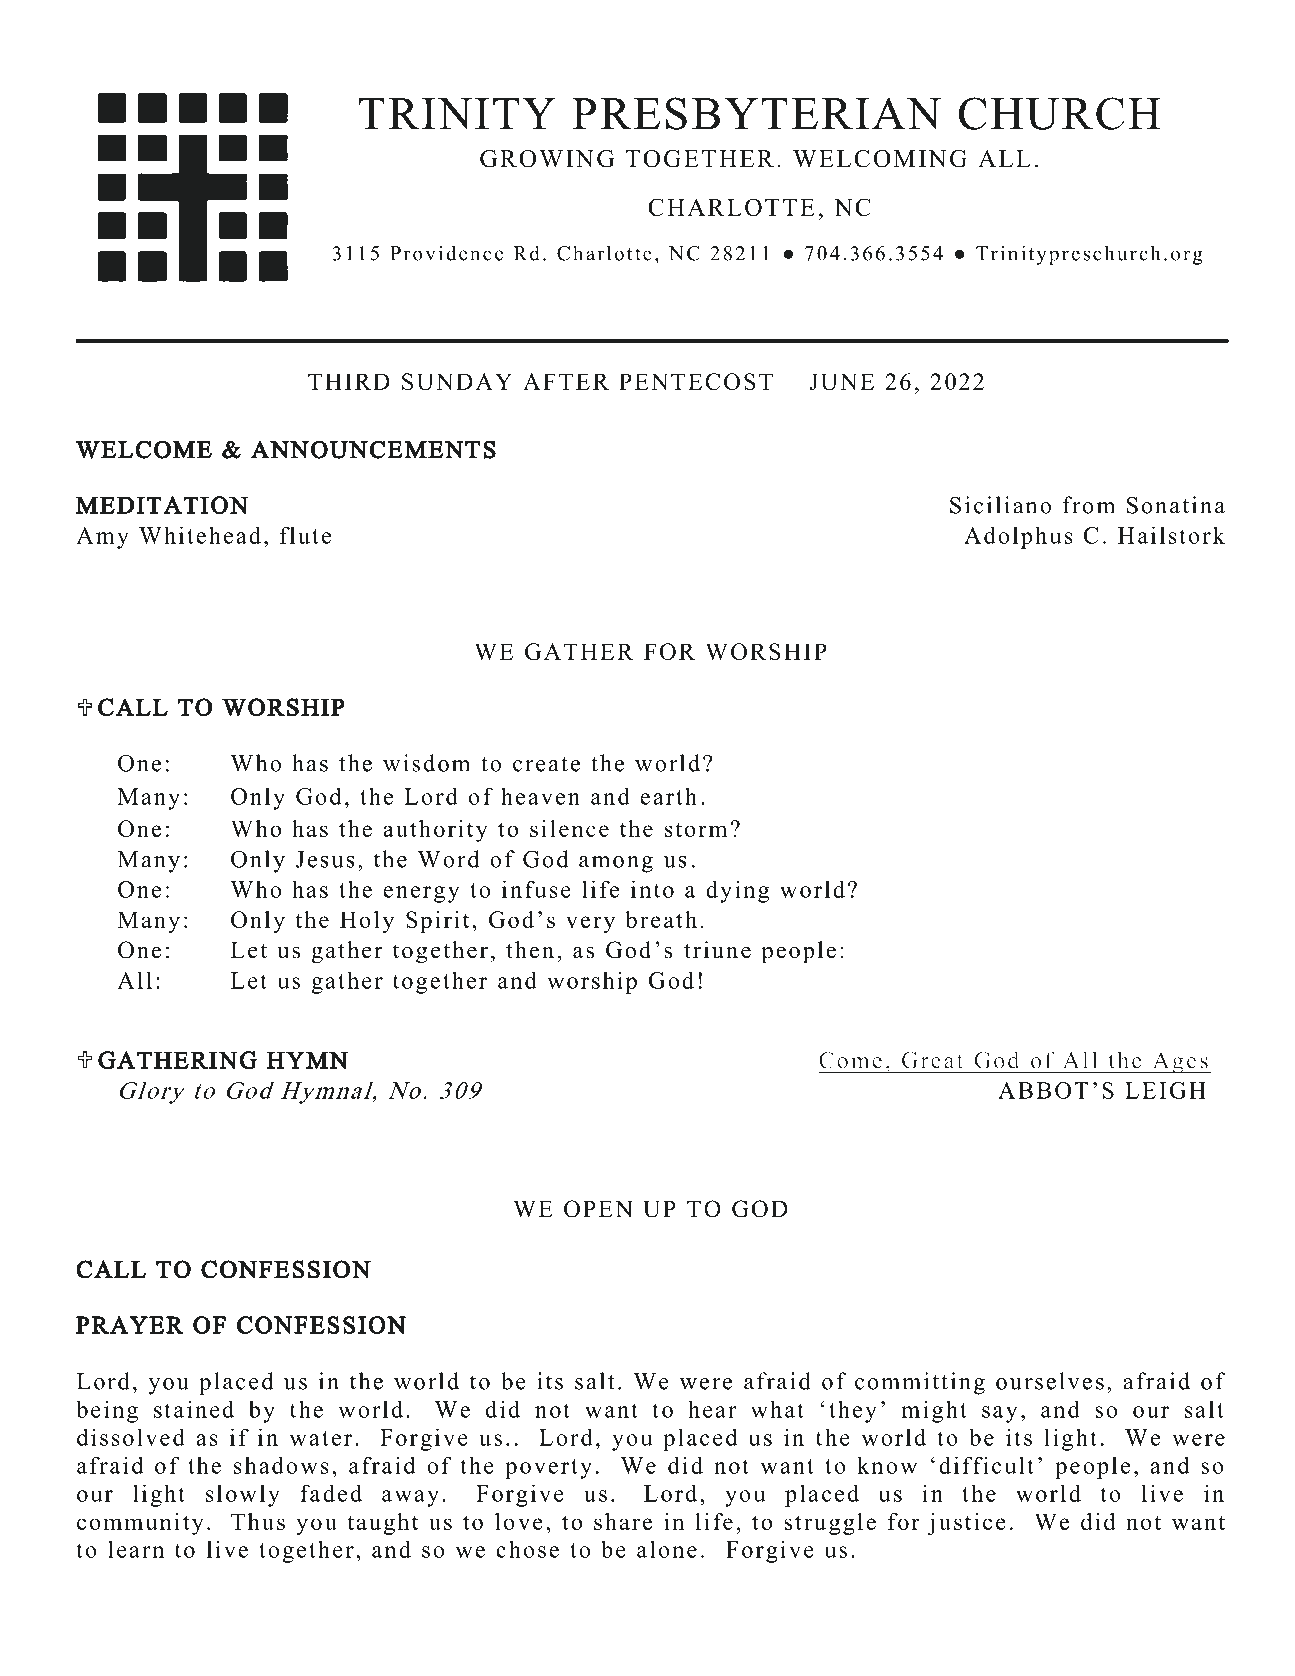 This page has width=1295, height=1676. What do you see at coordinates (967, 1524) in the page?
I see `justice` at bounding box center [967, 1524].
